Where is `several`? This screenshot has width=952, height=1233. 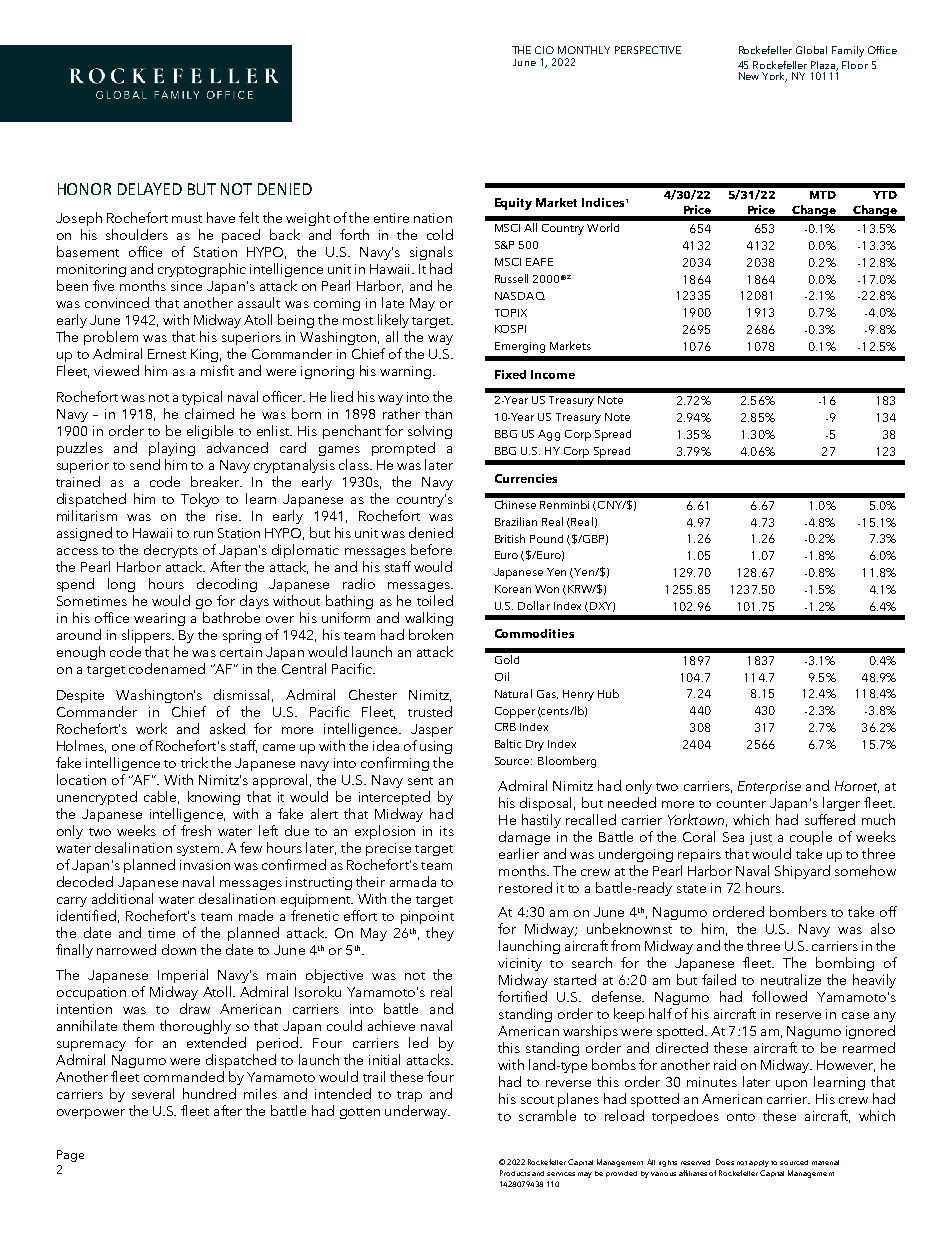
several is located at coordinates (153, 1093).
